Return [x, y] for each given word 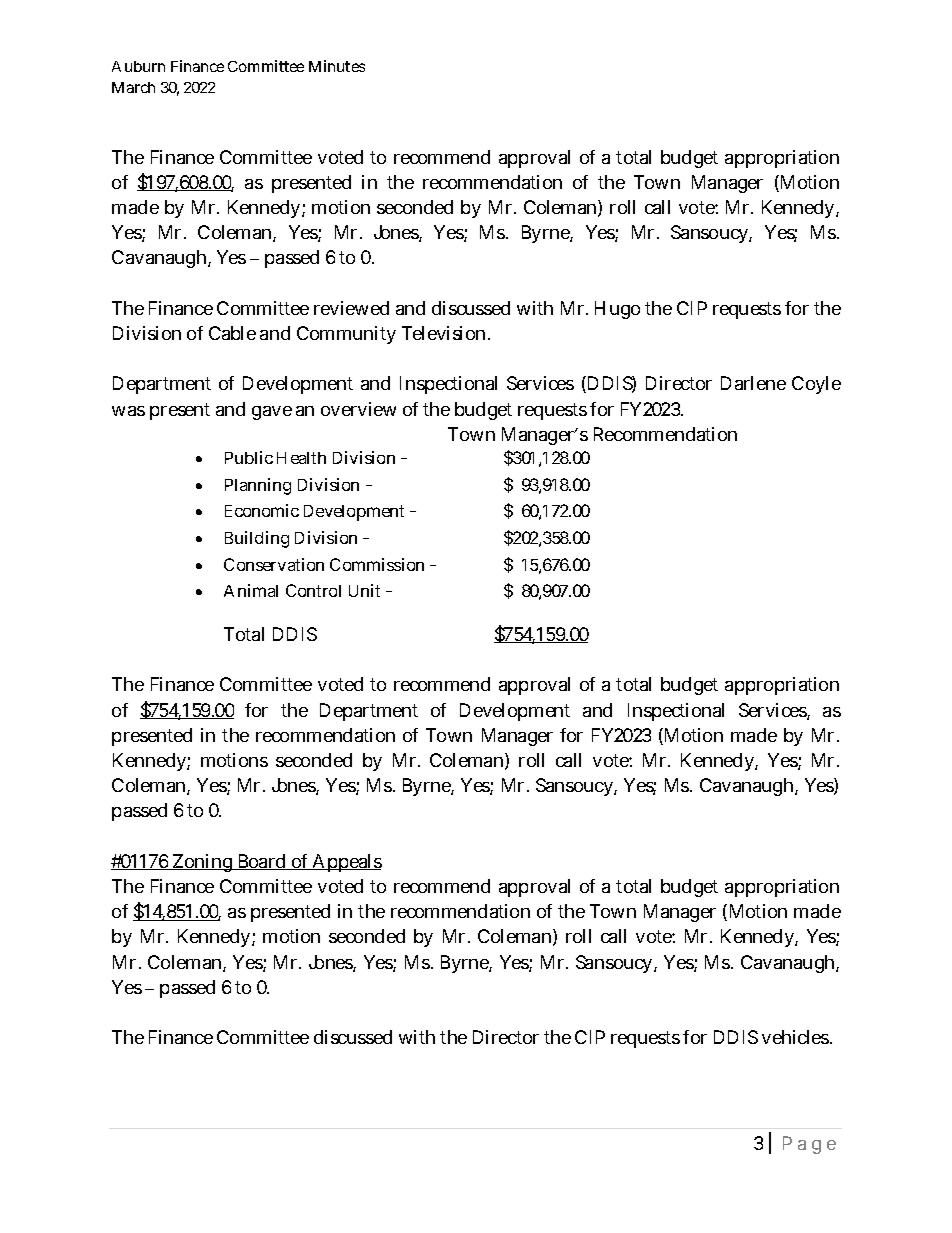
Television [446, 333]
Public [249, 457]
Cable [232, 333]
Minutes [337, 66]
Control [313, 590]
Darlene [753, 383]
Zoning [203, 863]
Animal [251, 590]
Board [262, 862]
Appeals [346, 863]
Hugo [617, 310]
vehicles [797, 1037]
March [133, 87]
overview [358, 409]
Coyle [816, 385]
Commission [377, 564]
